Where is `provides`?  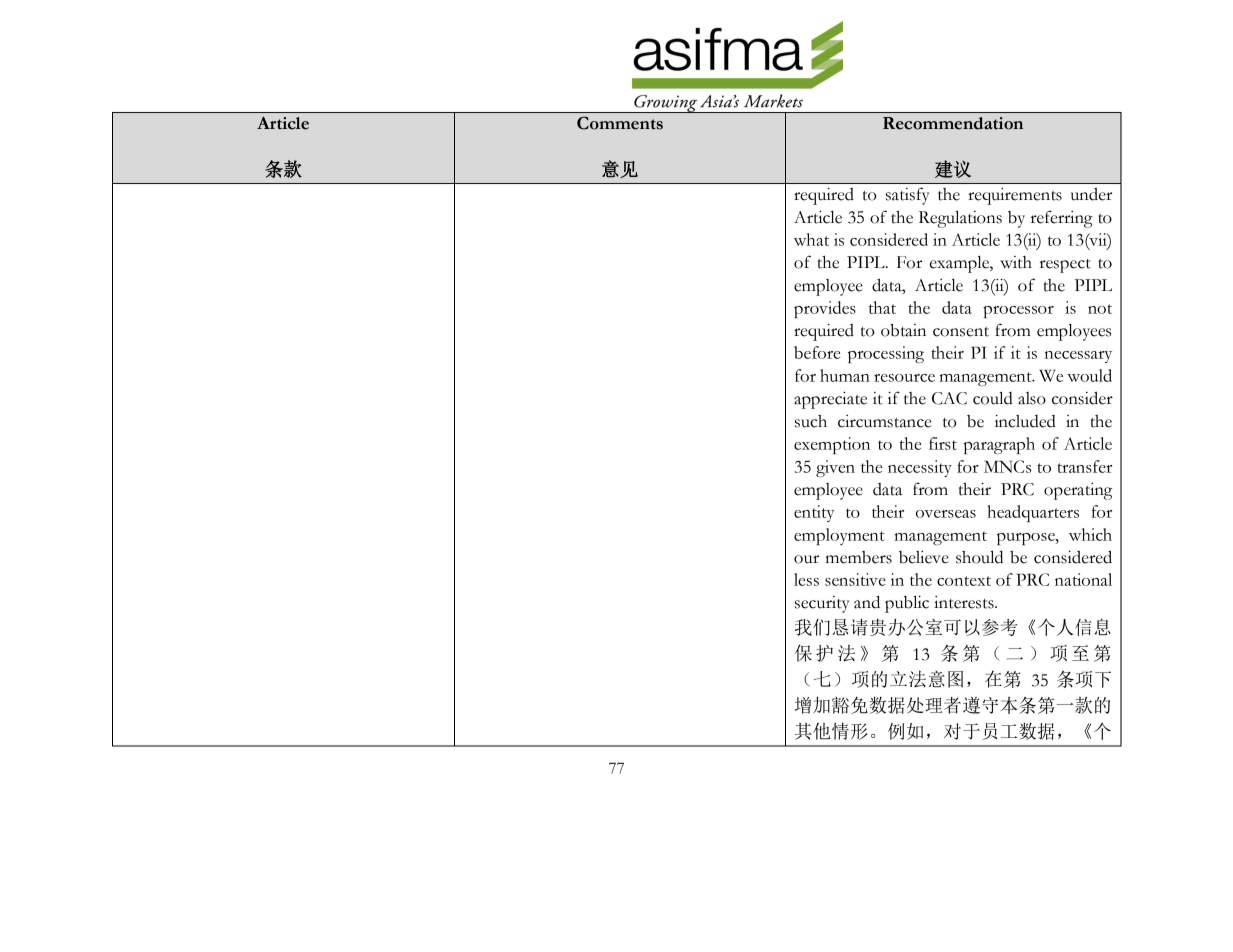
provides is located at coordinates (825, 309).
